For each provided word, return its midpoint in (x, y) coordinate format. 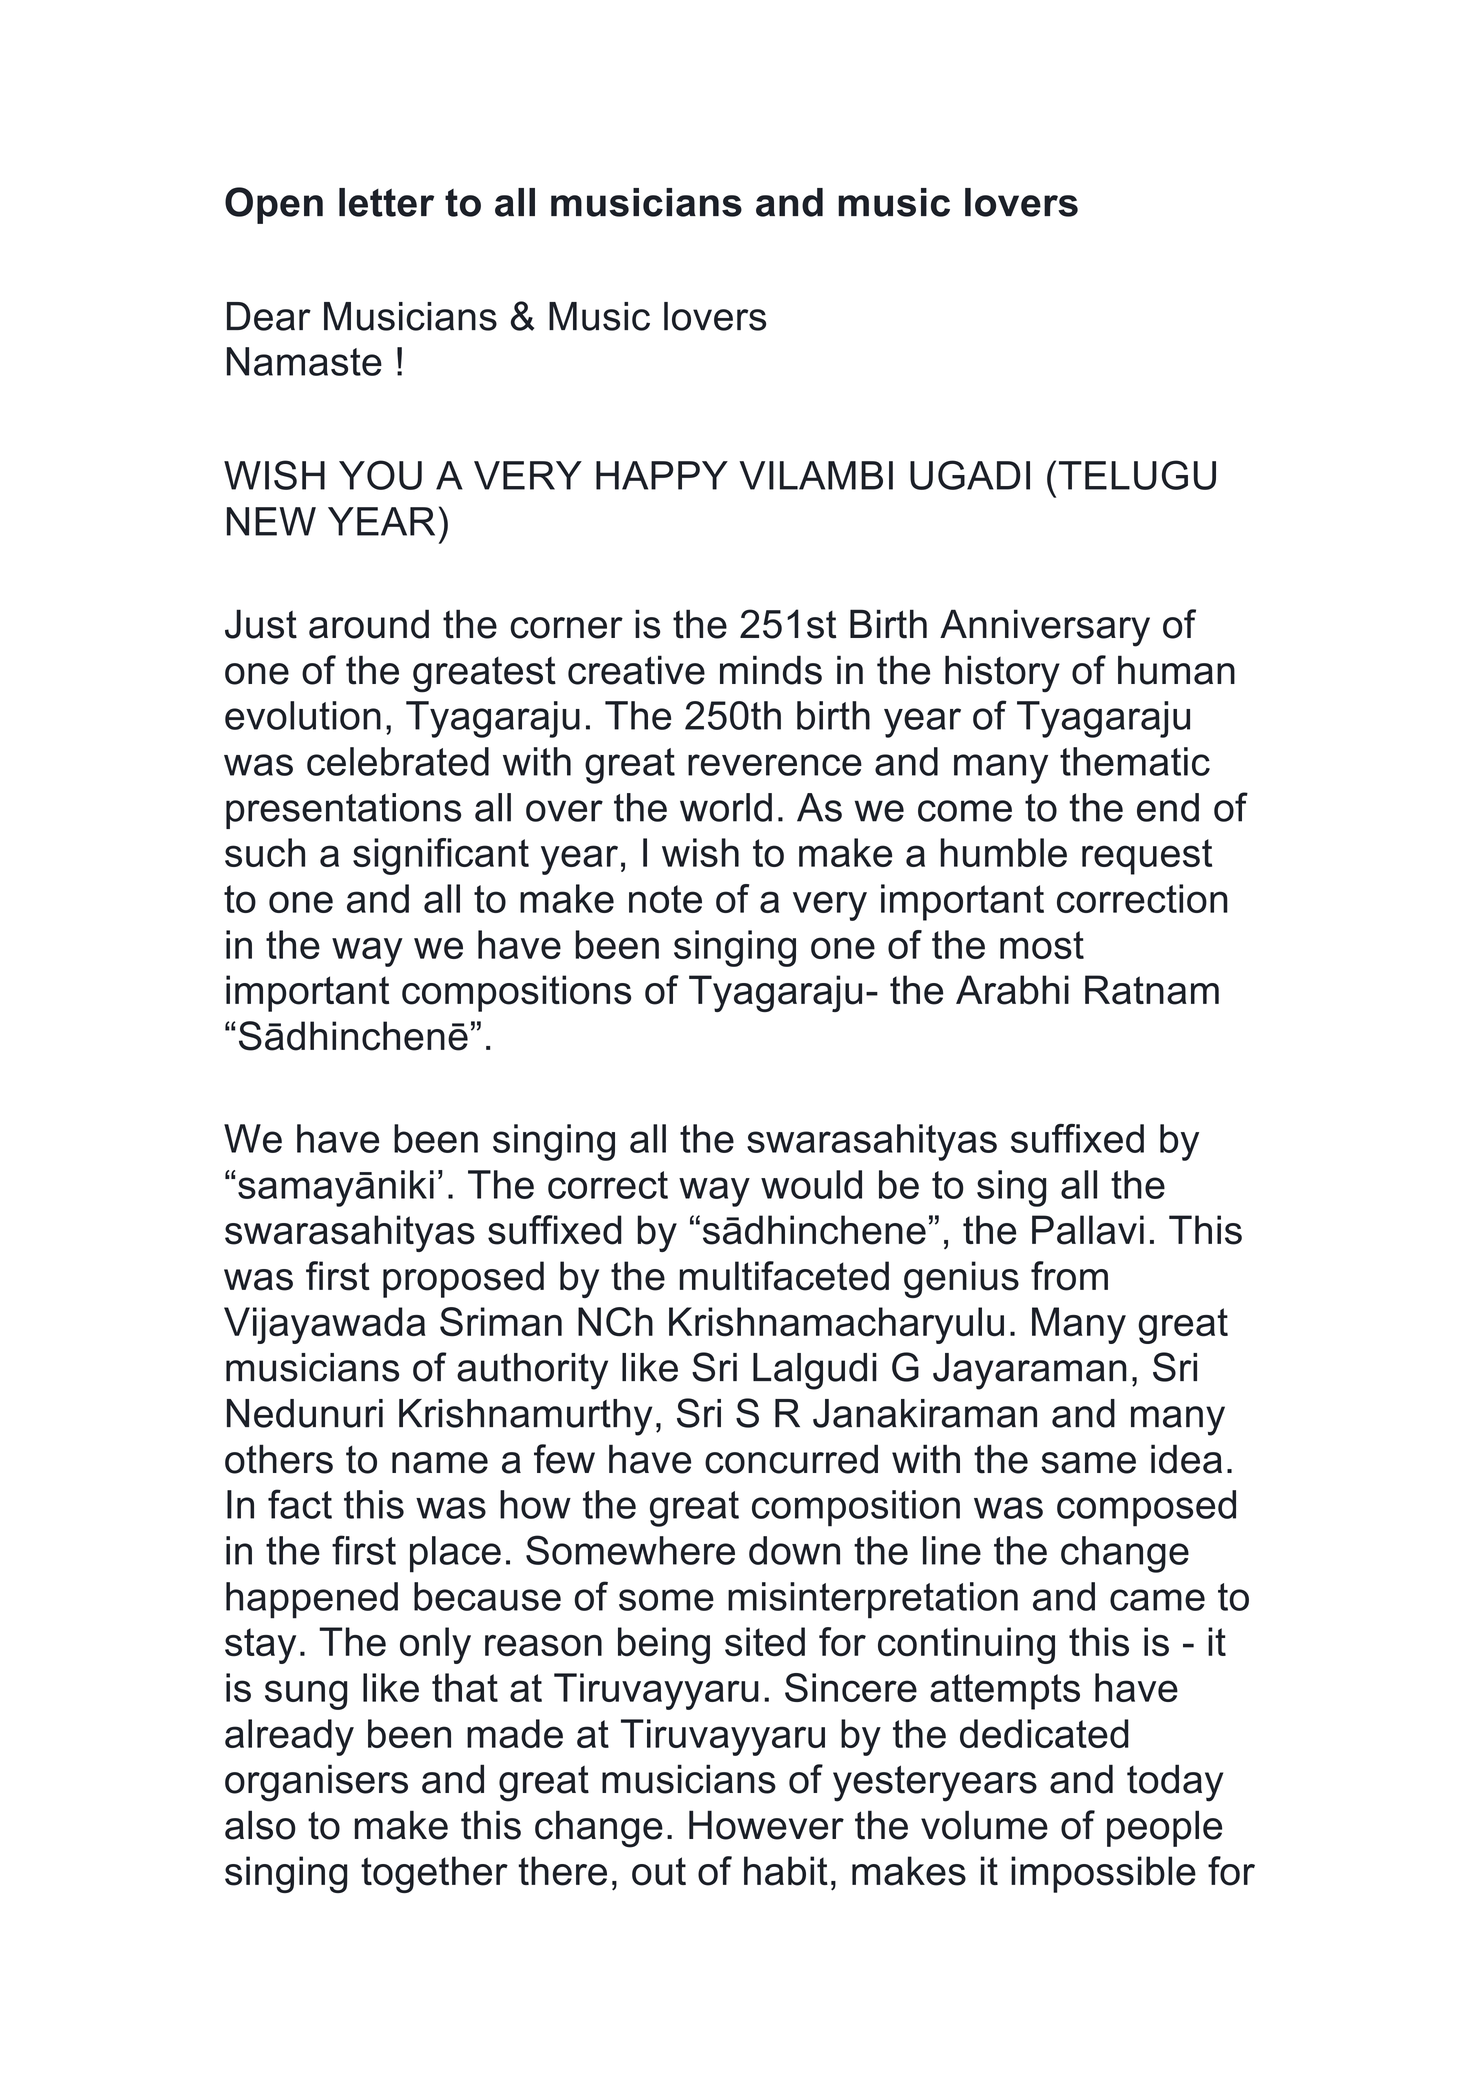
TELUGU (1137, 475)
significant (441, 856)
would (811, 1184)
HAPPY (662, 475)
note (665, 899)
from (1069, 1276)
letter (386, 202)
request (1147, 857)
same (1088, 1463)
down (794, 1550)
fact (300, 1504)
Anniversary (1045, 628)
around (369, 624)
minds (771, 670)
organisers (316, 1783)
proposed (463, 1279)
